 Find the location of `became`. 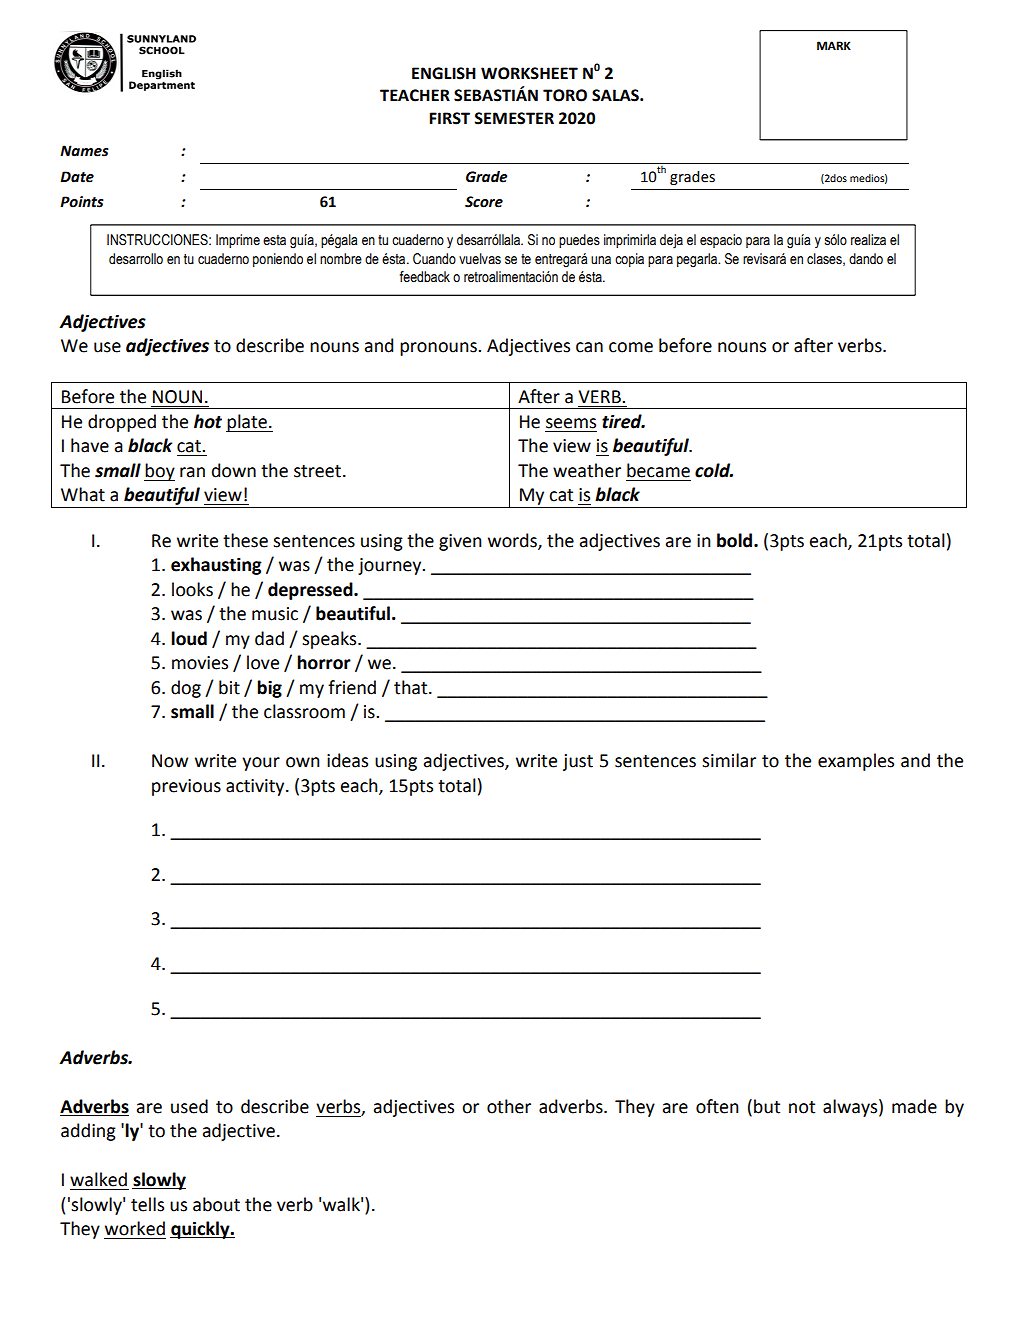

became is located at coordinates (658, 470).
